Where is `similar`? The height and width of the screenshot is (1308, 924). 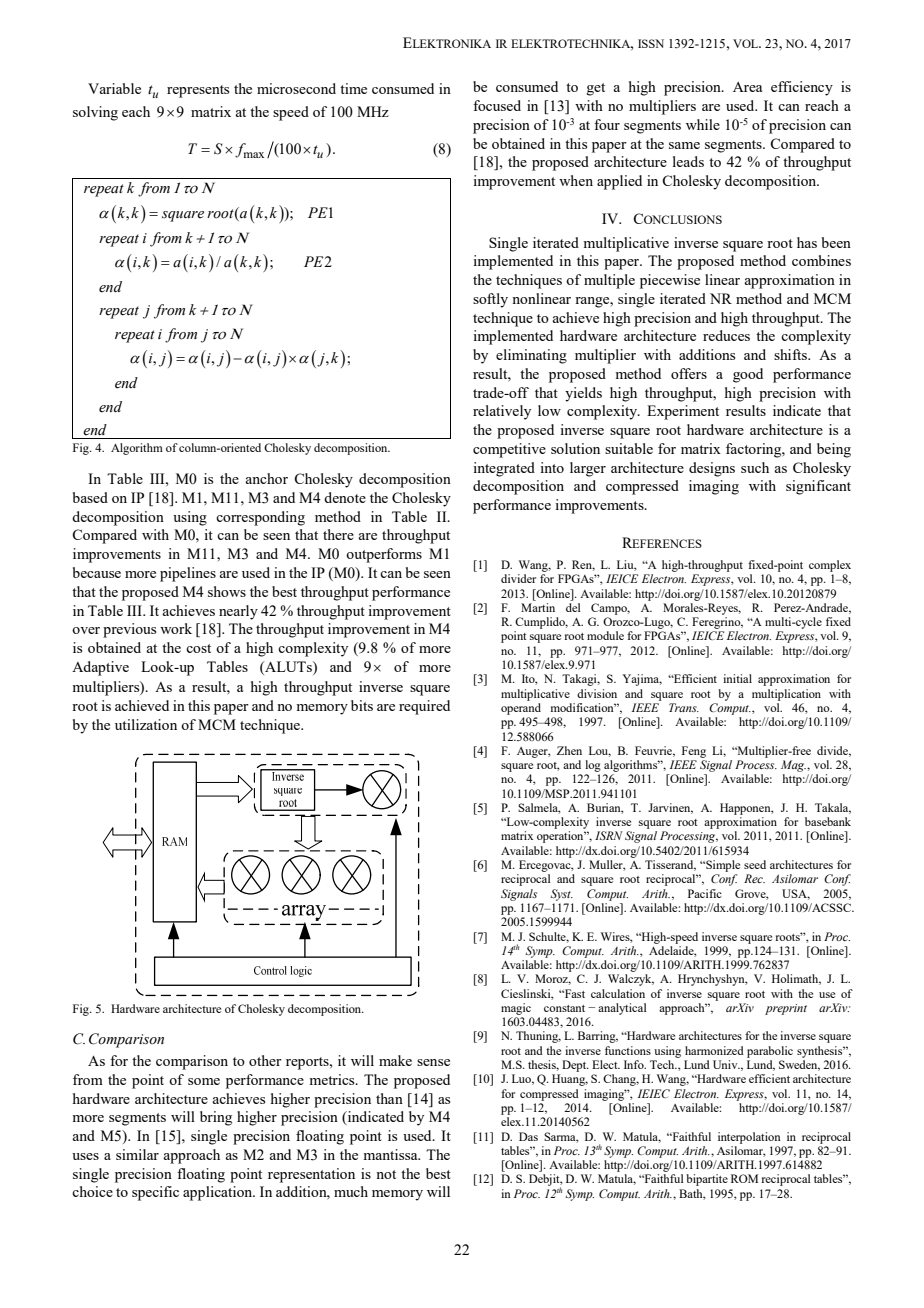 similar is located at coordinates (137, 1154).
